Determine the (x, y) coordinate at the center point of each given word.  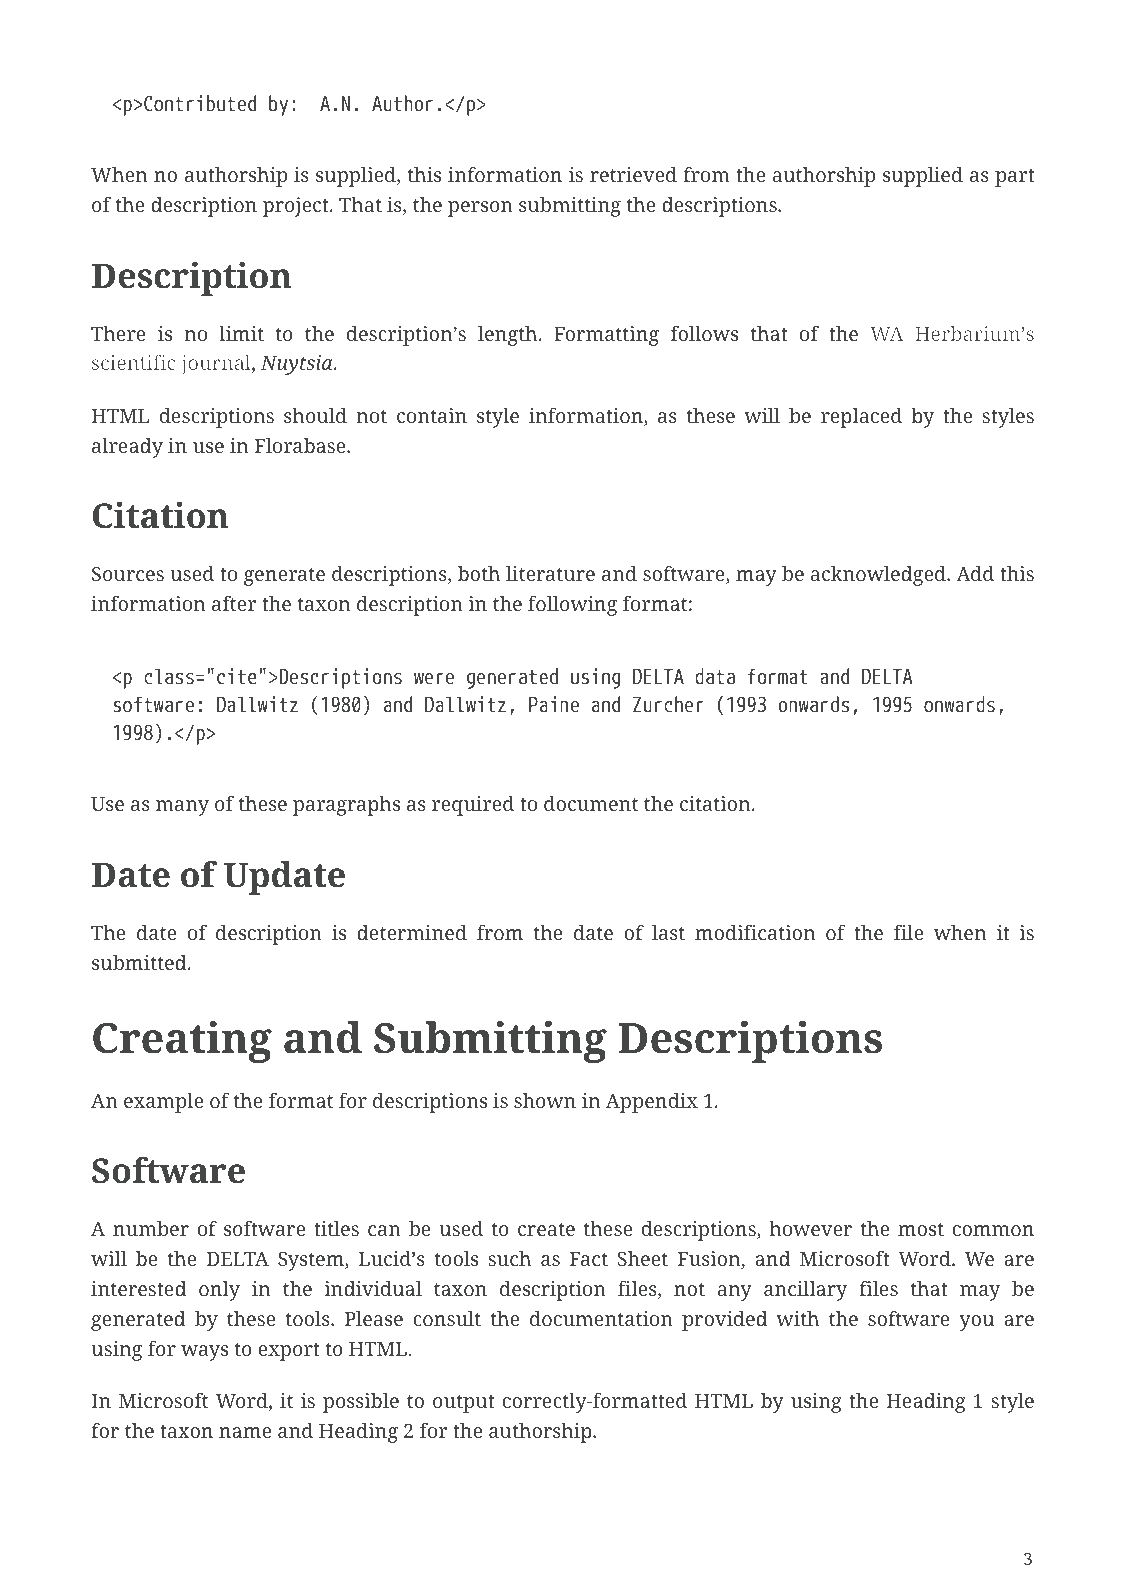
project (297, 207)
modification (755, 932)
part (1015, 178)
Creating (182, 1042)
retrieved (633, 174)
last (668, 932)
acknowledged (879, 576)
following (572, 605)
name (245, 1432)
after (234, 603)
